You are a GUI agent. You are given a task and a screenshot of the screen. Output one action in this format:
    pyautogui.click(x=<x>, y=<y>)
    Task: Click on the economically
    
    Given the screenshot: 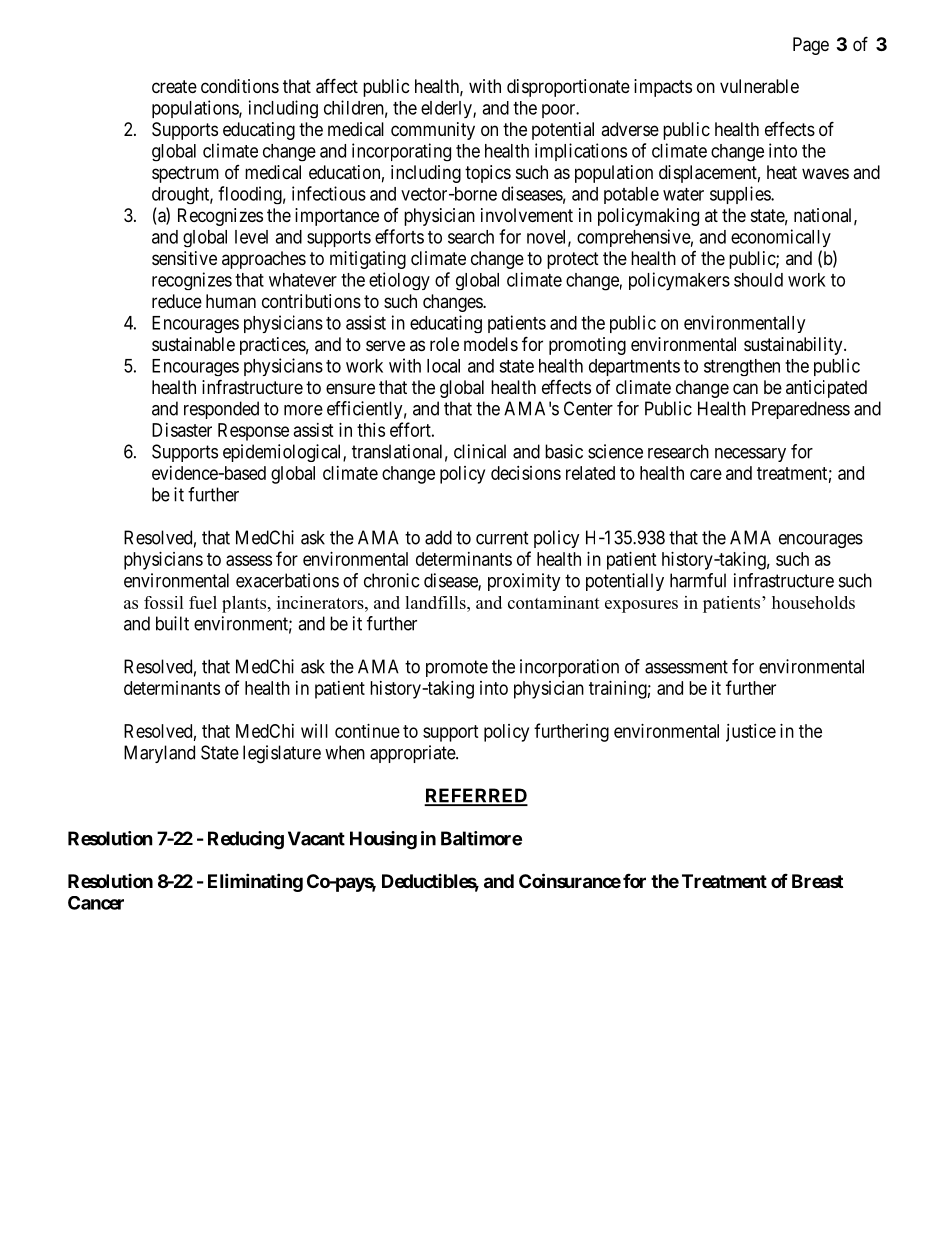 What is the action you would take?
    pyautogui.click(x=781, y=238)
